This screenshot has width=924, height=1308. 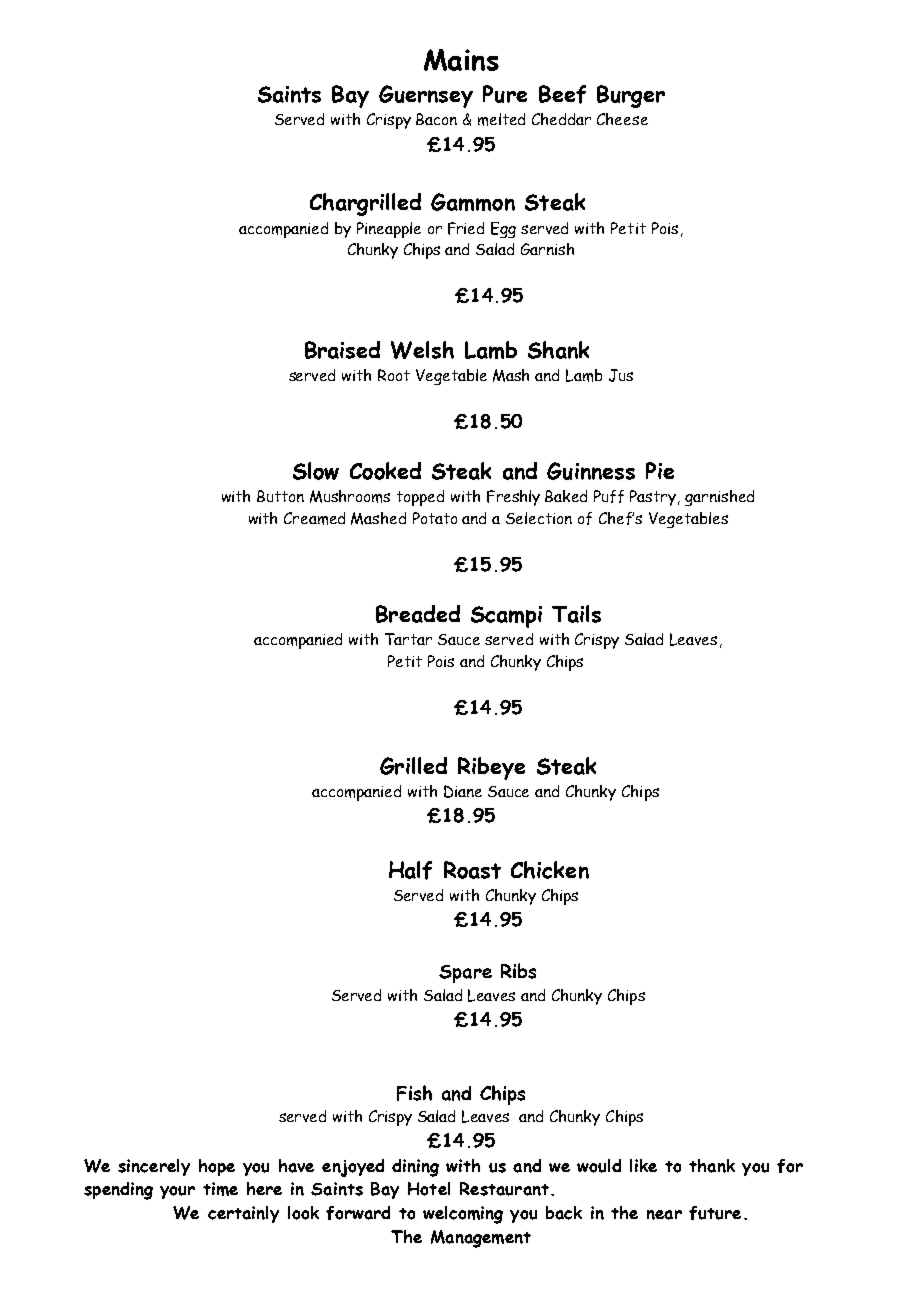 I want to click on Burger, so click(x=631, y=96).
